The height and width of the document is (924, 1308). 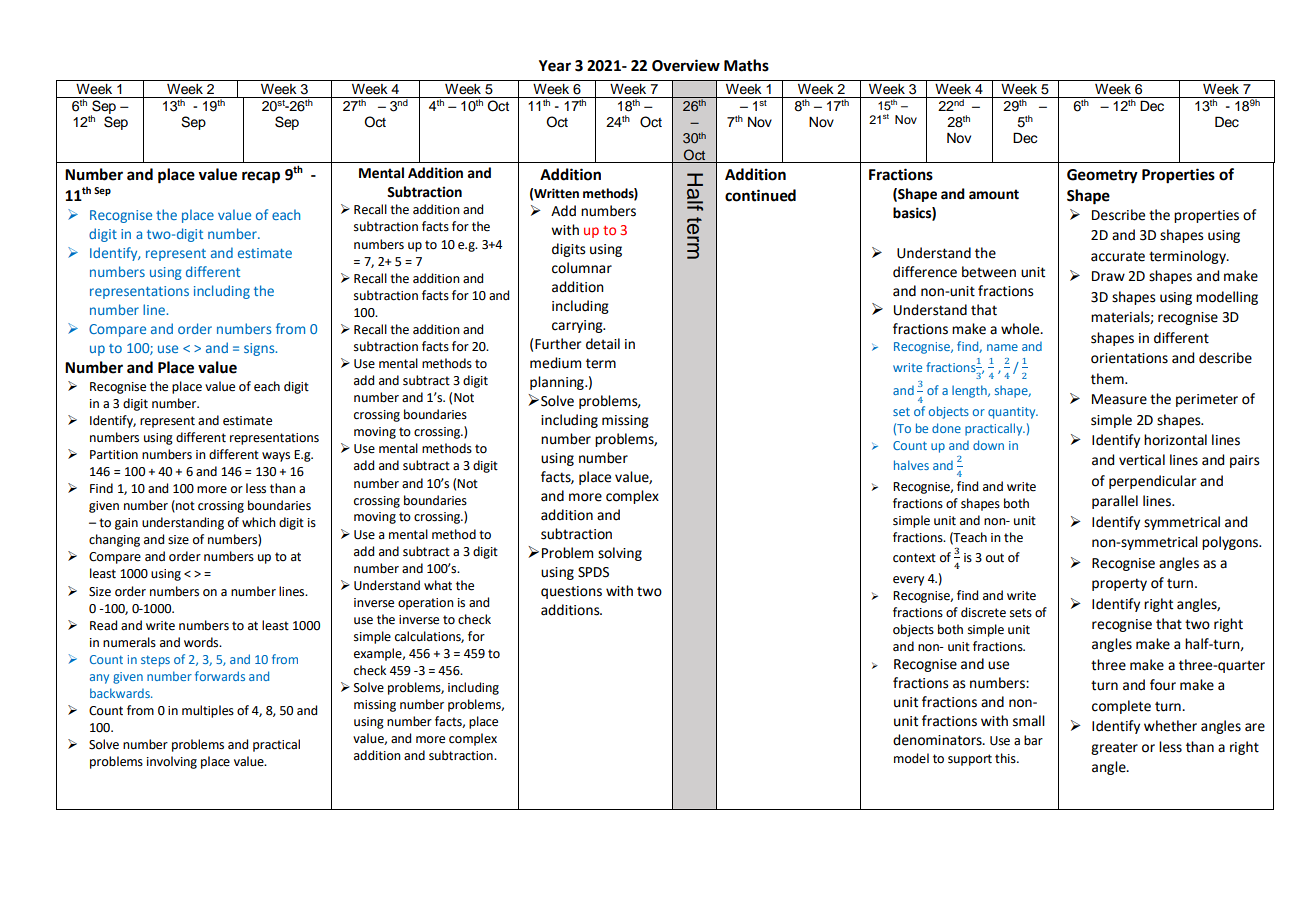 What do you see at coordinates (1119, 399) in the document?
I see `Measure` at bounding box center [1119, 399].
